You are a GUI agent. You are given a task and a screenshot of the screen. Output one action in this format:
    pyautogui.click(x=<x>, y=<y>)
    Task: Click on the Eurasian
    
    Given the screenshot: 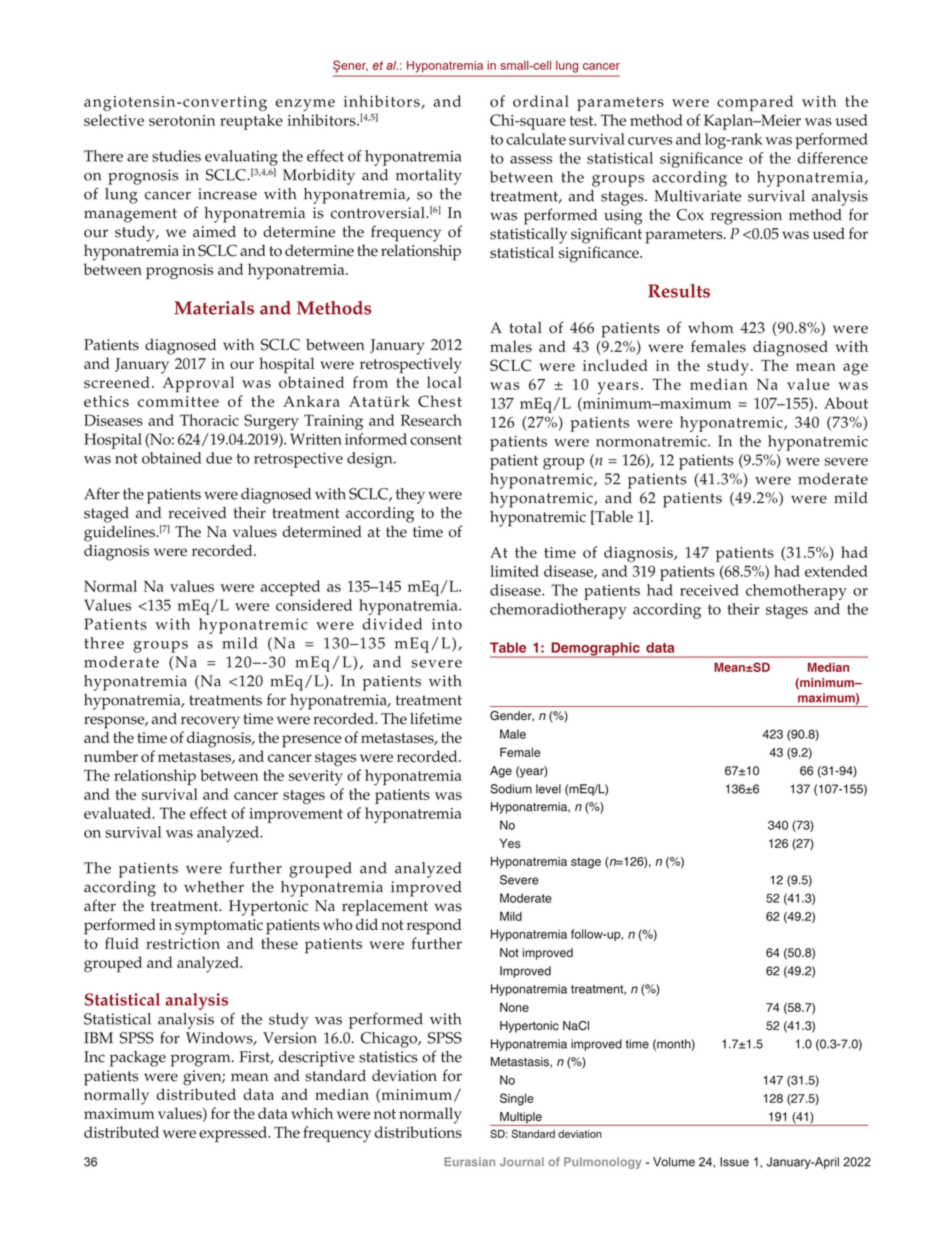 What is the action you would take?
    pyautogui.click(x=469, y=1162)
